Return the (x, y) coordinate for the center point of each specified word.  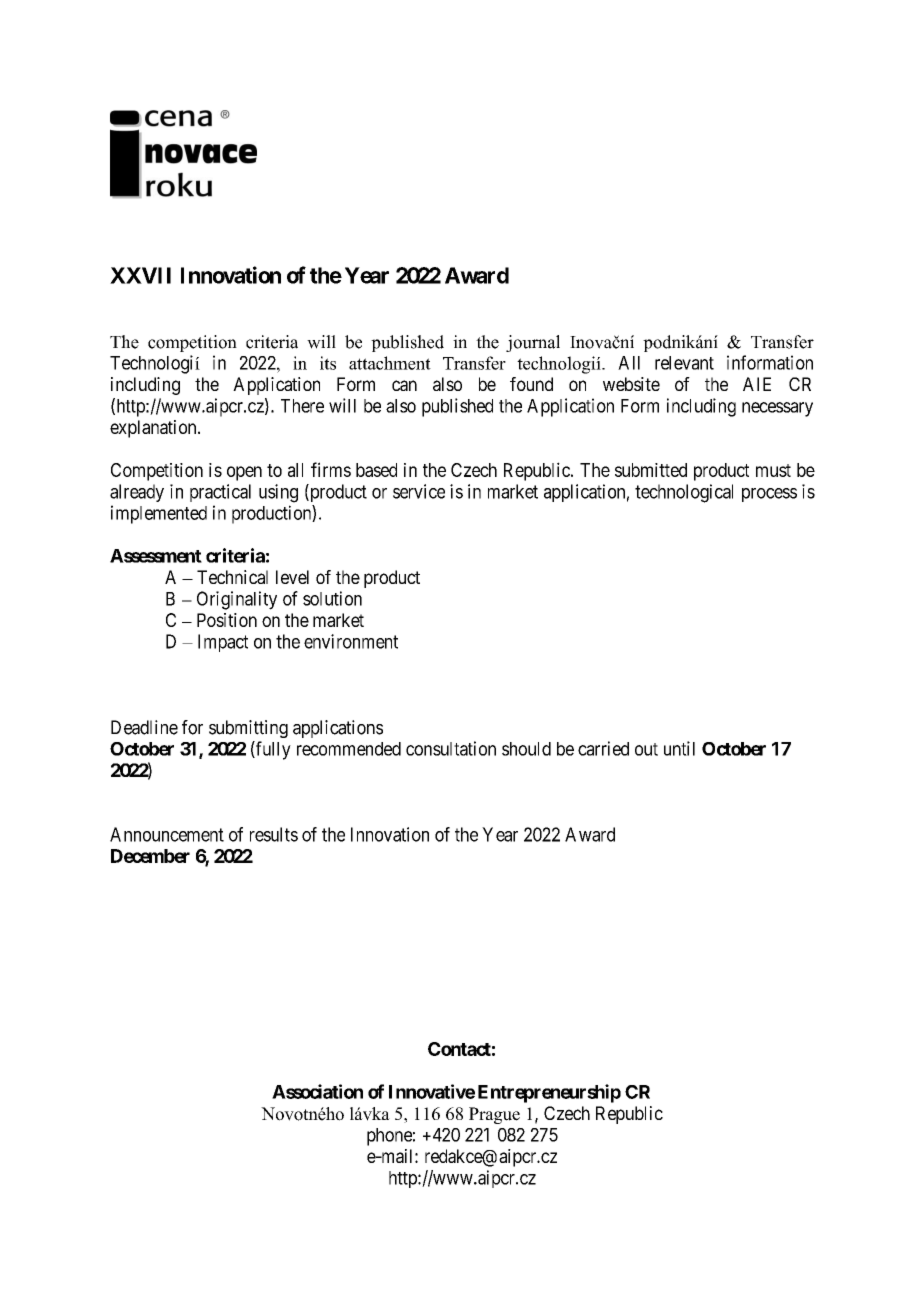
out (646, 749)
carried (603, 748)
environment (351, 641)
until (679, 748)
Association (317, 1091)
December (150, 856)
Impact (223, 643)
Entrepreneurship (549, 1093)
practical (220, 493)
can (404, 385)
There (302, 406)
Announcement (167, 834)
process (769, 495)
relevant (684, 363)
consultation (451, 748)
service (419, 491)
